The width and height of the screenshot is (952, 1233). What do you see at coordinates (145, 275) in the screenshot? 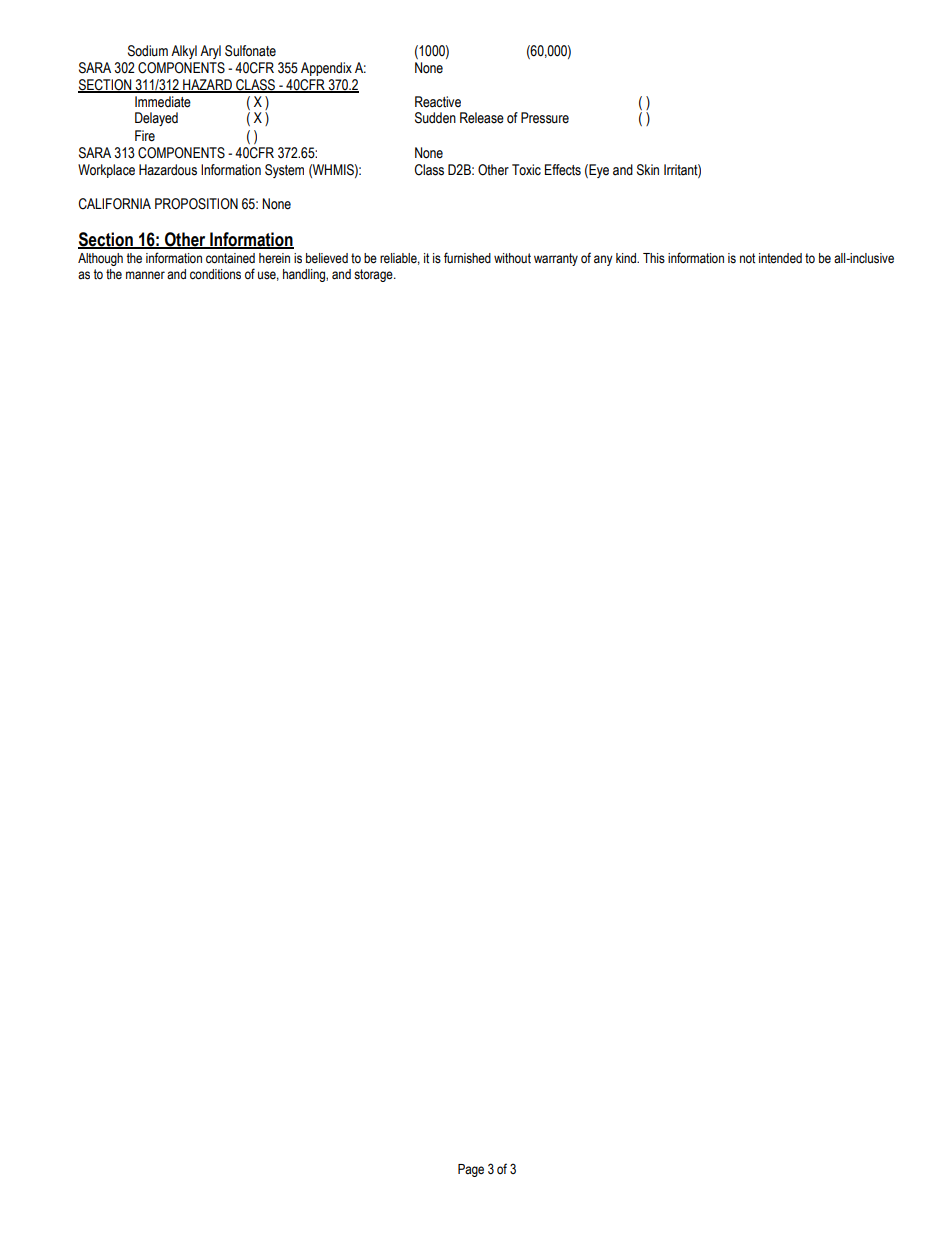
I see `manner` at bounding box center [145, 275].
